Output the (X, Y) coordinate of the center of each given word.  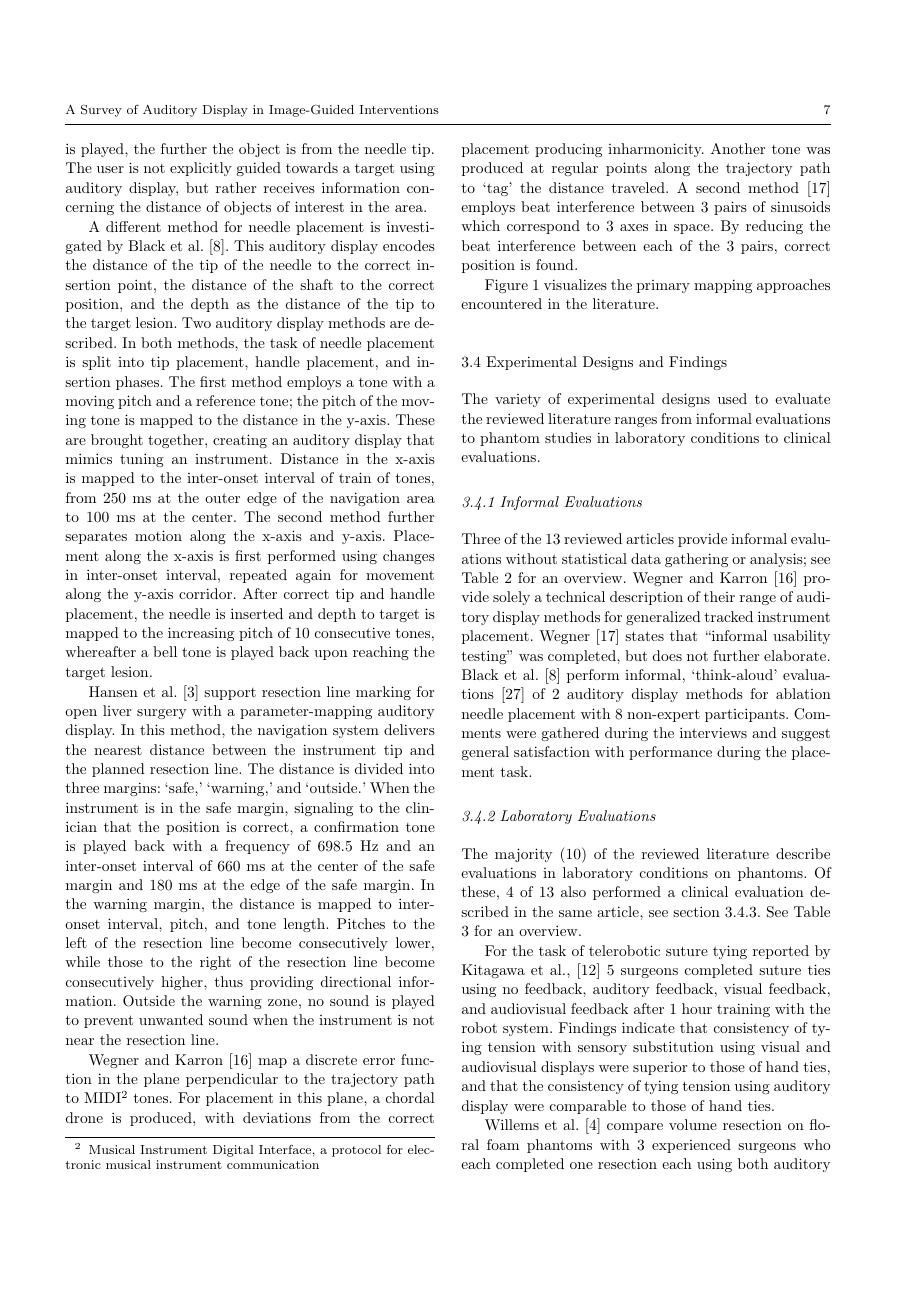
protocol (356, 1151)
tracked (729, 616)
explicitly (201, 169)
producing (568, 150)
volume (693, 1124)
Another (738, 148)
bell (165, 651)
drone (84, 1117)
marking (383, 693)
